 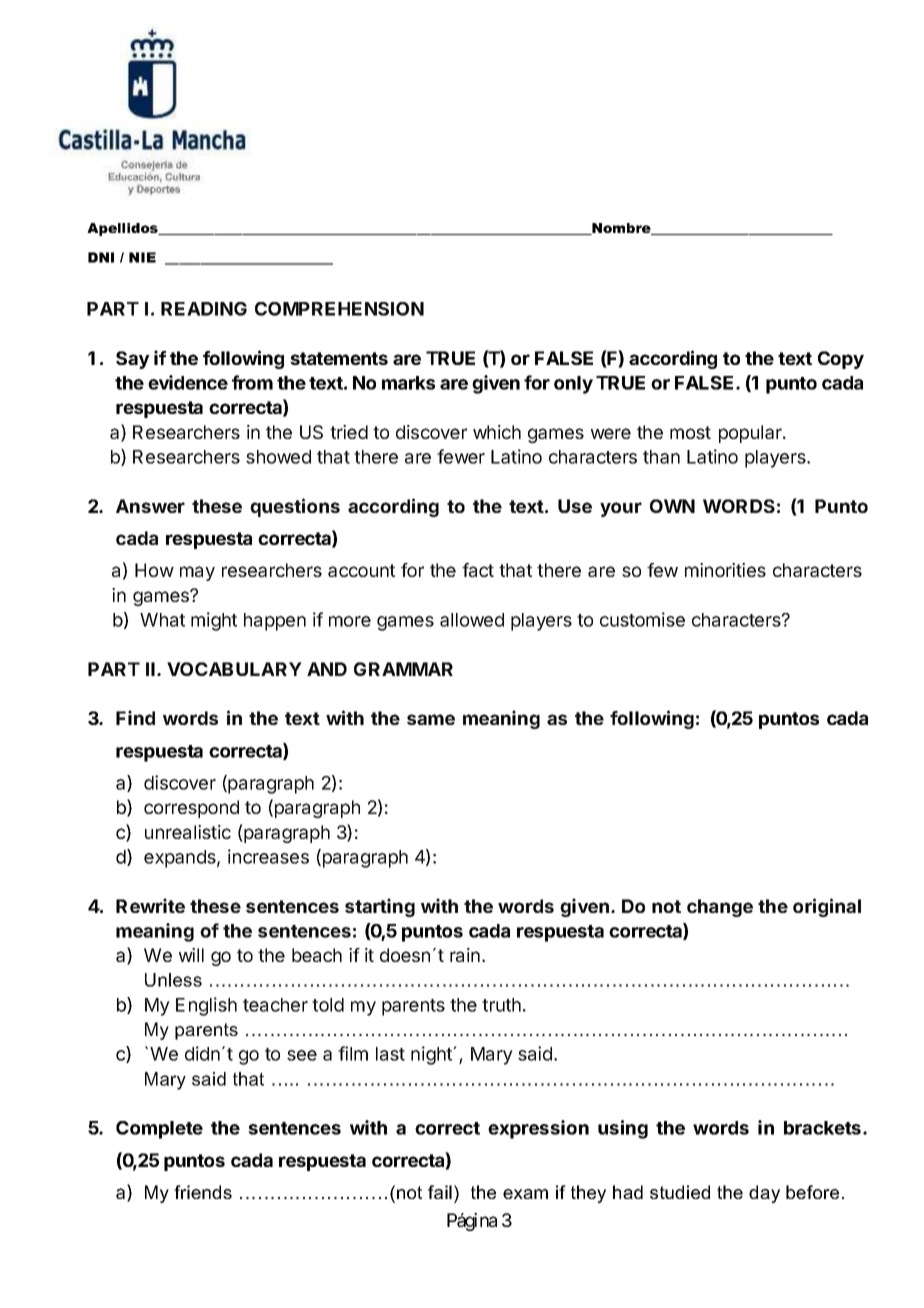 I want to click on correspond, so click(x=191, y=809).
